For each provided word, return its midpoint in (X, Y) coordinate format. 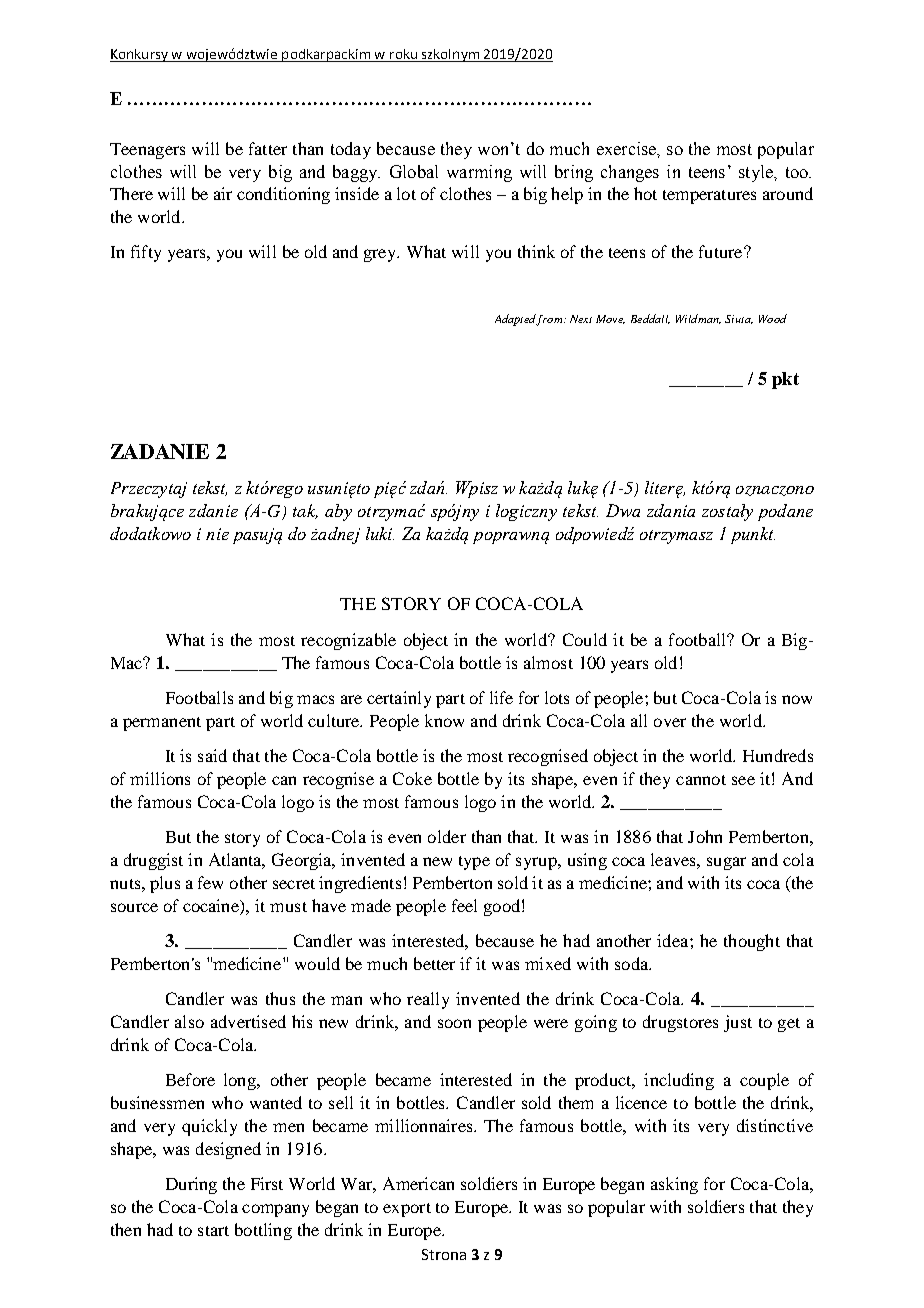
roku (403, 55)
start (213, 1231)
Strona (444, 1254)
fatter (268, 148)
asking (674, 1185)
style (757, 173)
